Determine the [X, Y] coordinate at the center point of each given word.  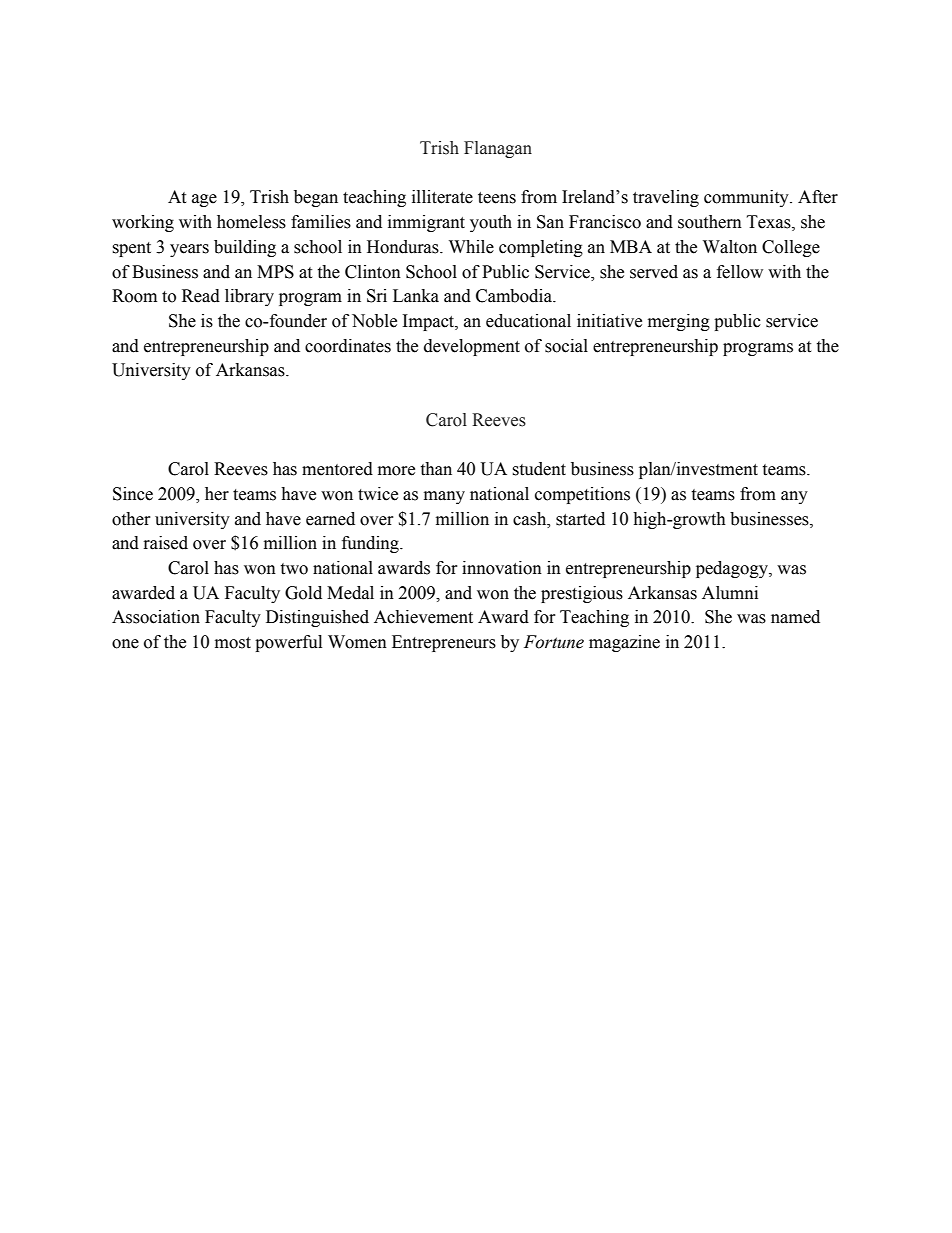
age [204, 200]
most [233, 643]
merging [679, 322]
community [747, 198]
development [472, 347]
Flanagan [498, 149]
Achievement [423, 617]
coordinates [348, 346]
